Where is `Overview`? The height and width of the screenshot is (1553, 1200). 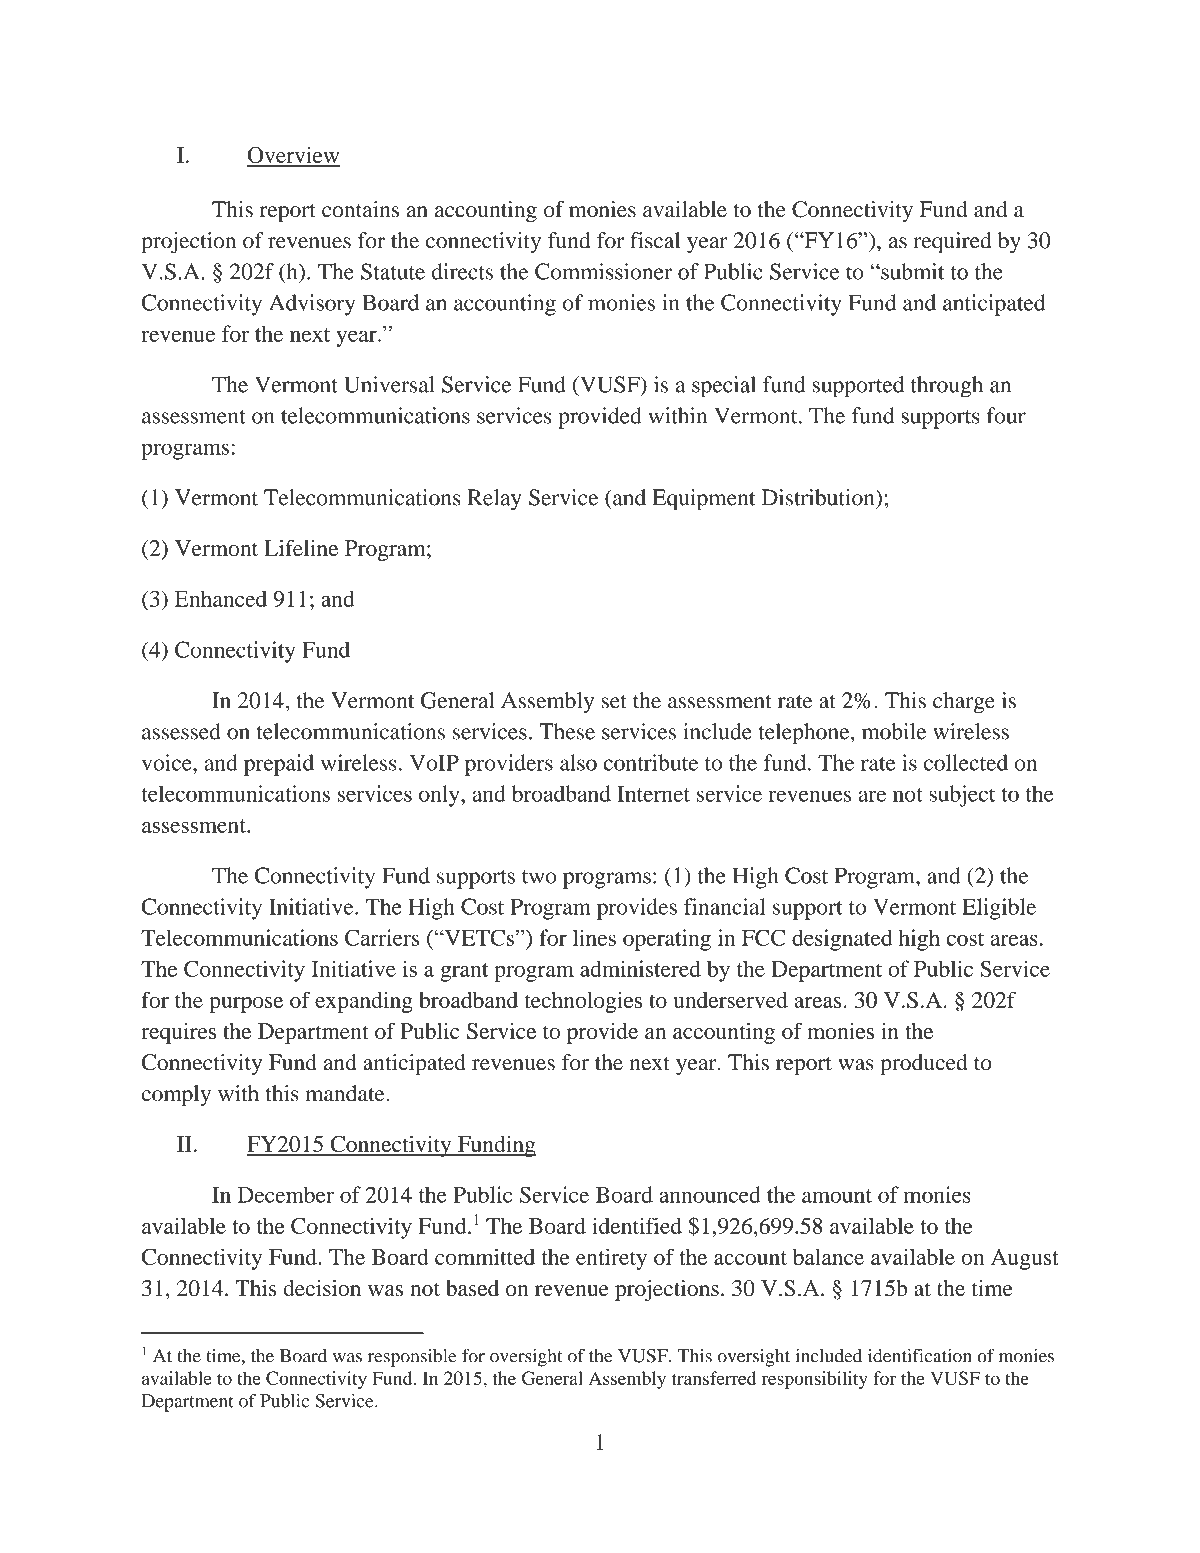 Overview is located at coordinates (293, 156).
